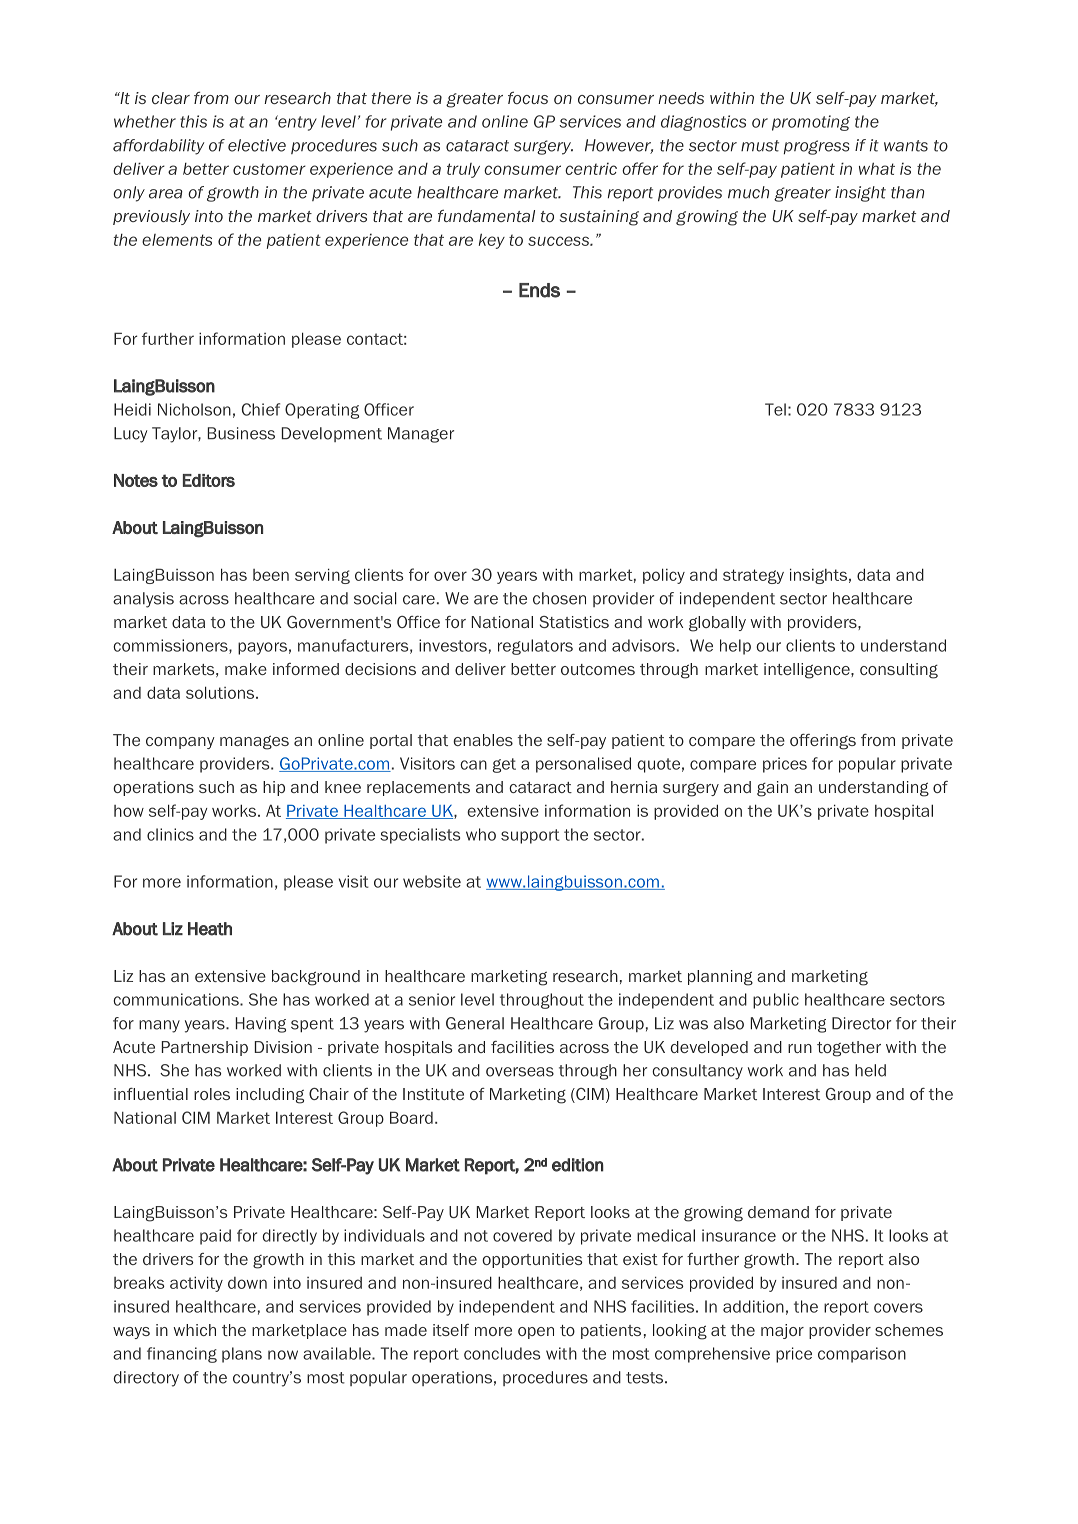  I want to click on chosen, so click(559, 598).
